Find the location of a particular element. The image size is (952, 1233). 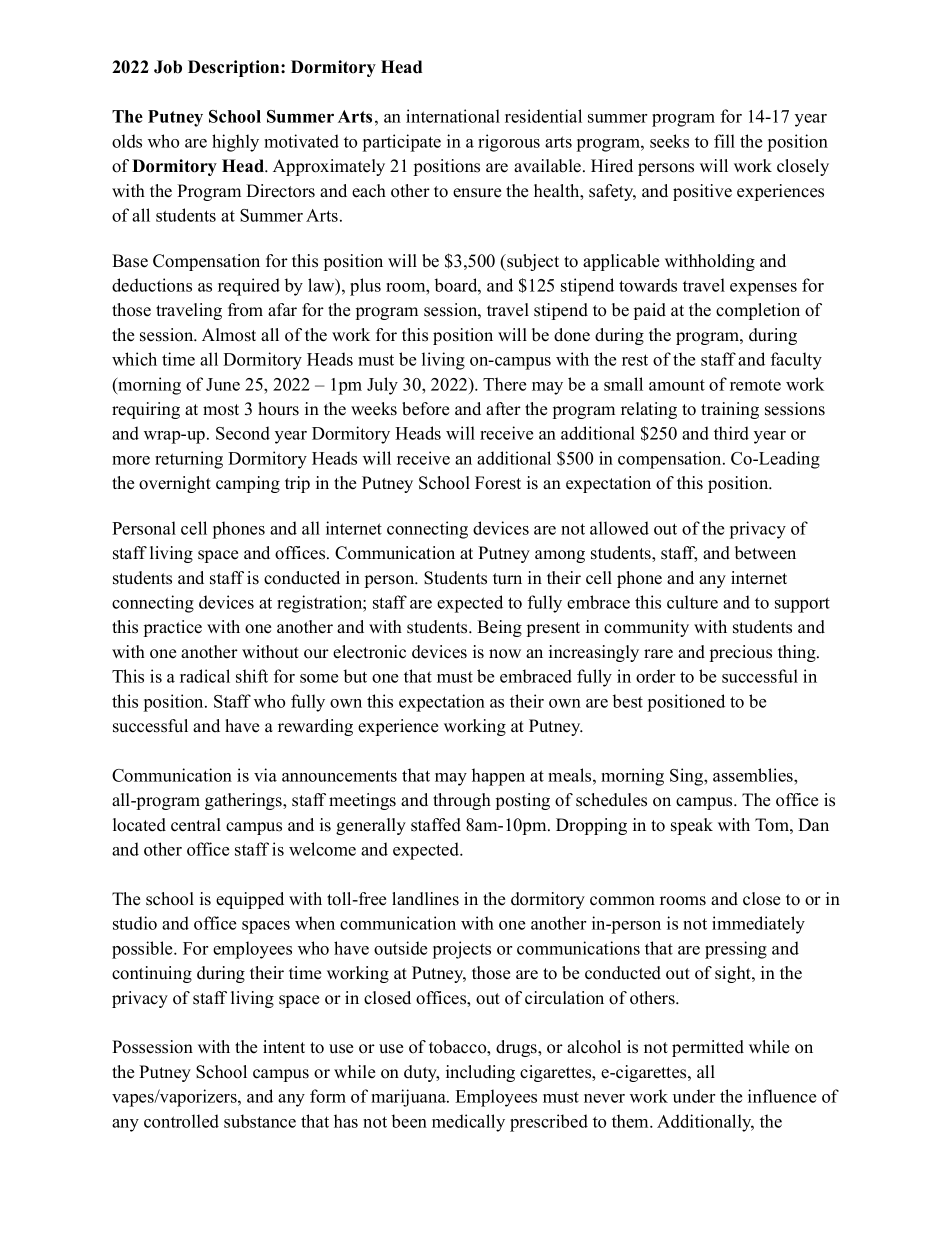

happen is located at coordinates (498, 777).
